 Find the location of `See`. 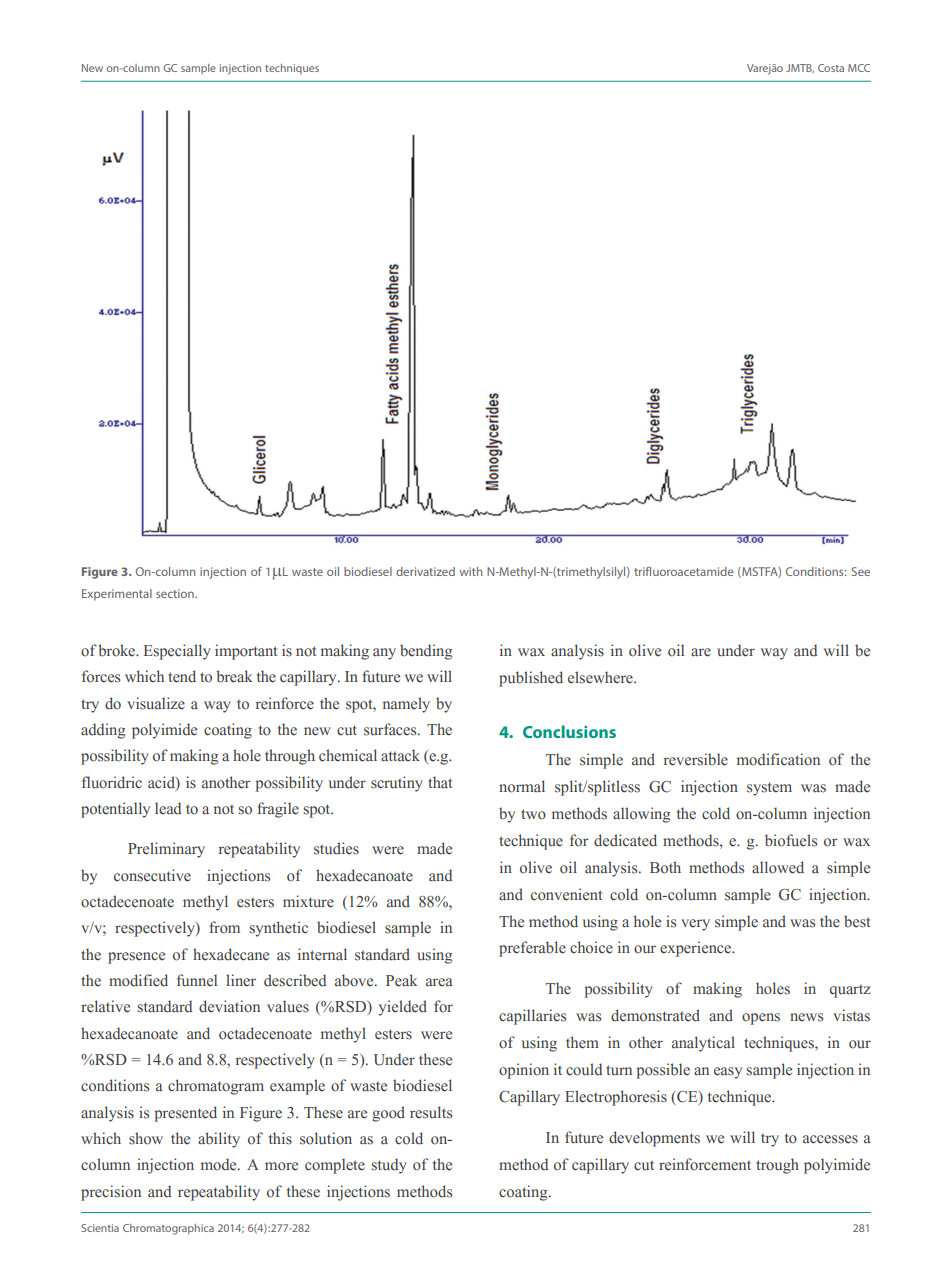

See is located at coordinates (860, 571).
